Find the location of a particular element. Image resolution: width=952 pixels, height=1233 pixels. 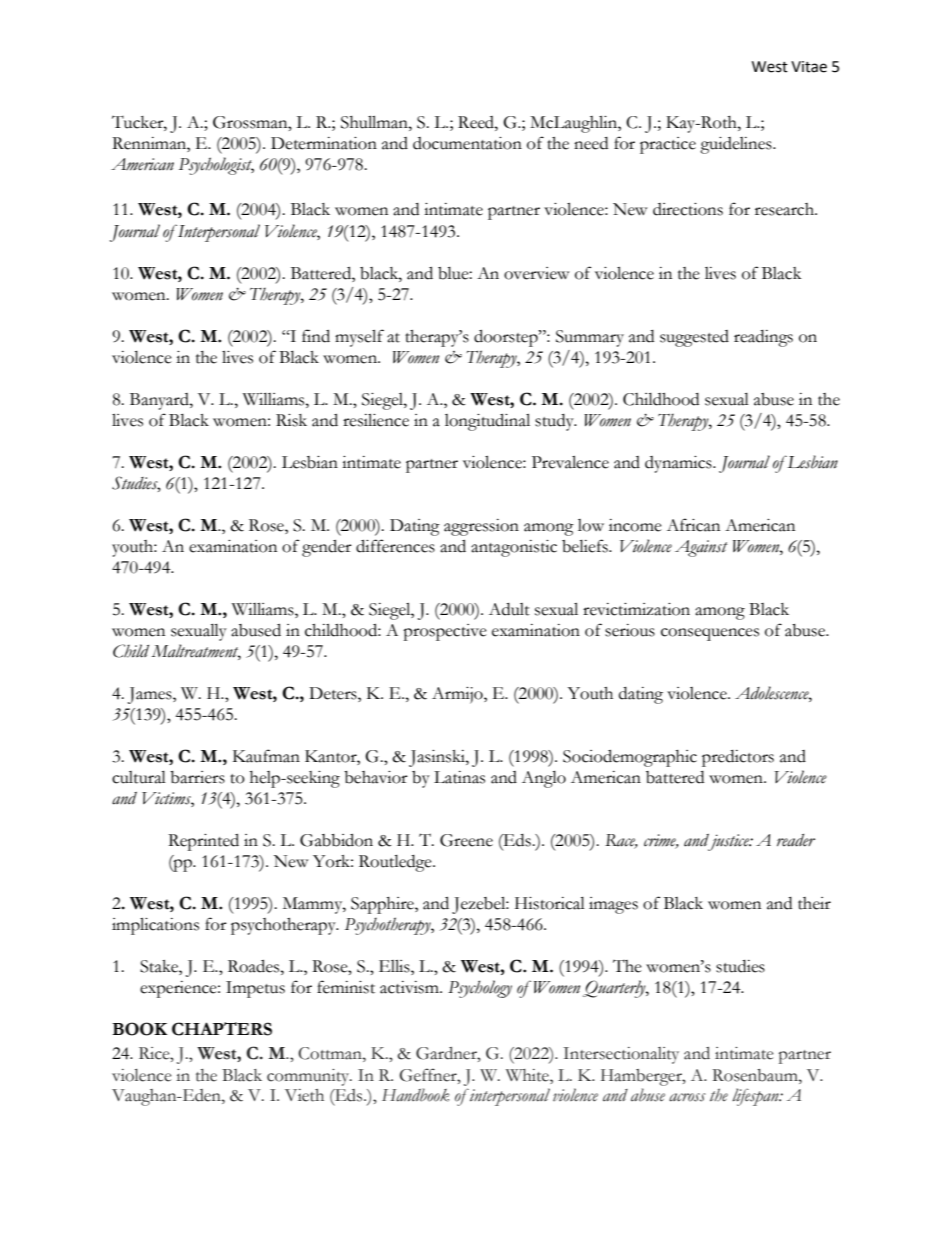

longitudinal is located at coordinates (487, 422).
